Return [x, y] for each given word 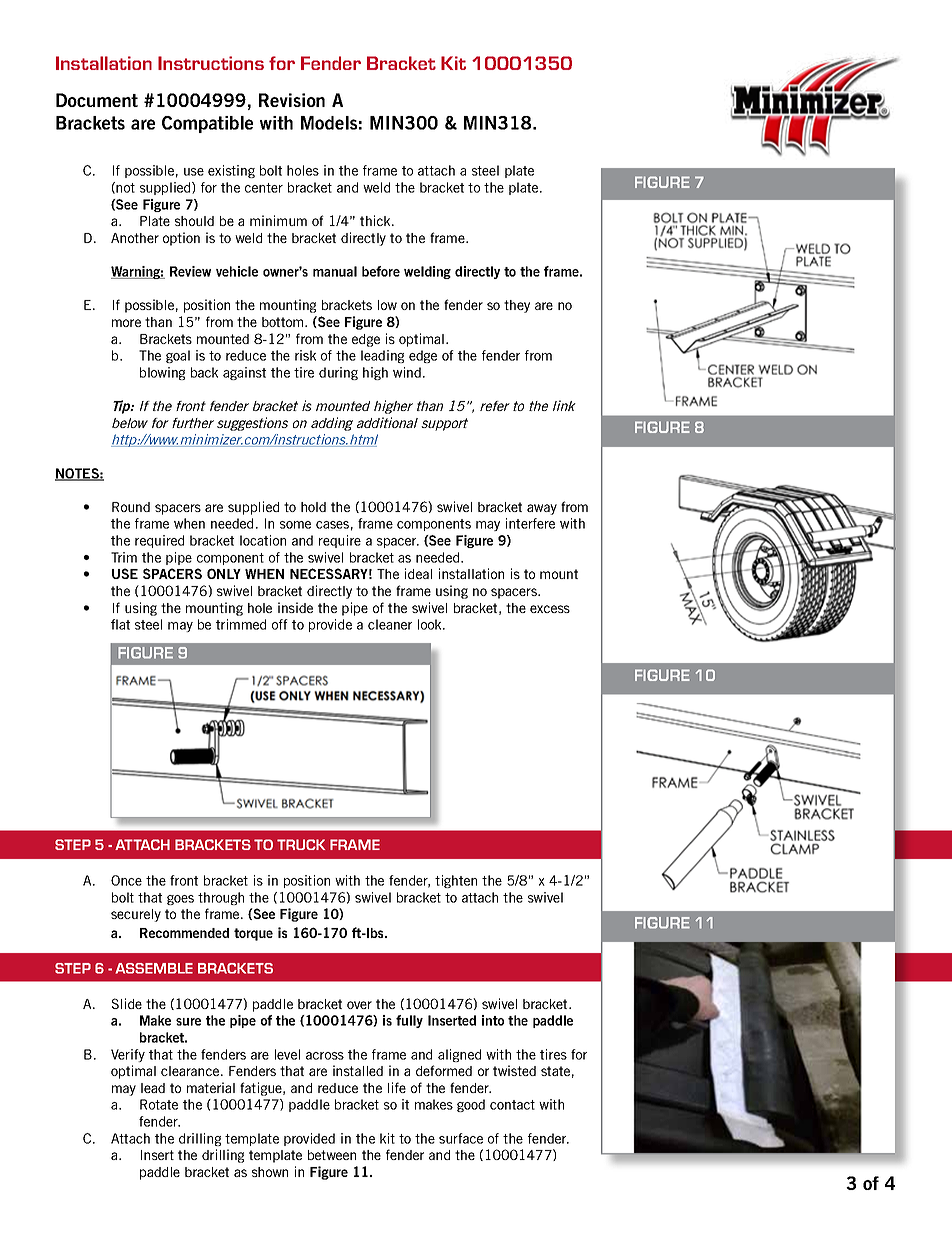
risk [305, 355]
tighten [456, 881]
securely [136, 915]
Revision [292, 100]
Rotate [159, 1104]
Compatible [207, 124]
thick [376, 220]
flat [120, 624]
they [517, 306]
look [431, 624]
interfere [530, 523]
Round [131, 507]
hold [313, 507]
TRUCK [301, 844]
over [359, 1005]
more [126, 323]
